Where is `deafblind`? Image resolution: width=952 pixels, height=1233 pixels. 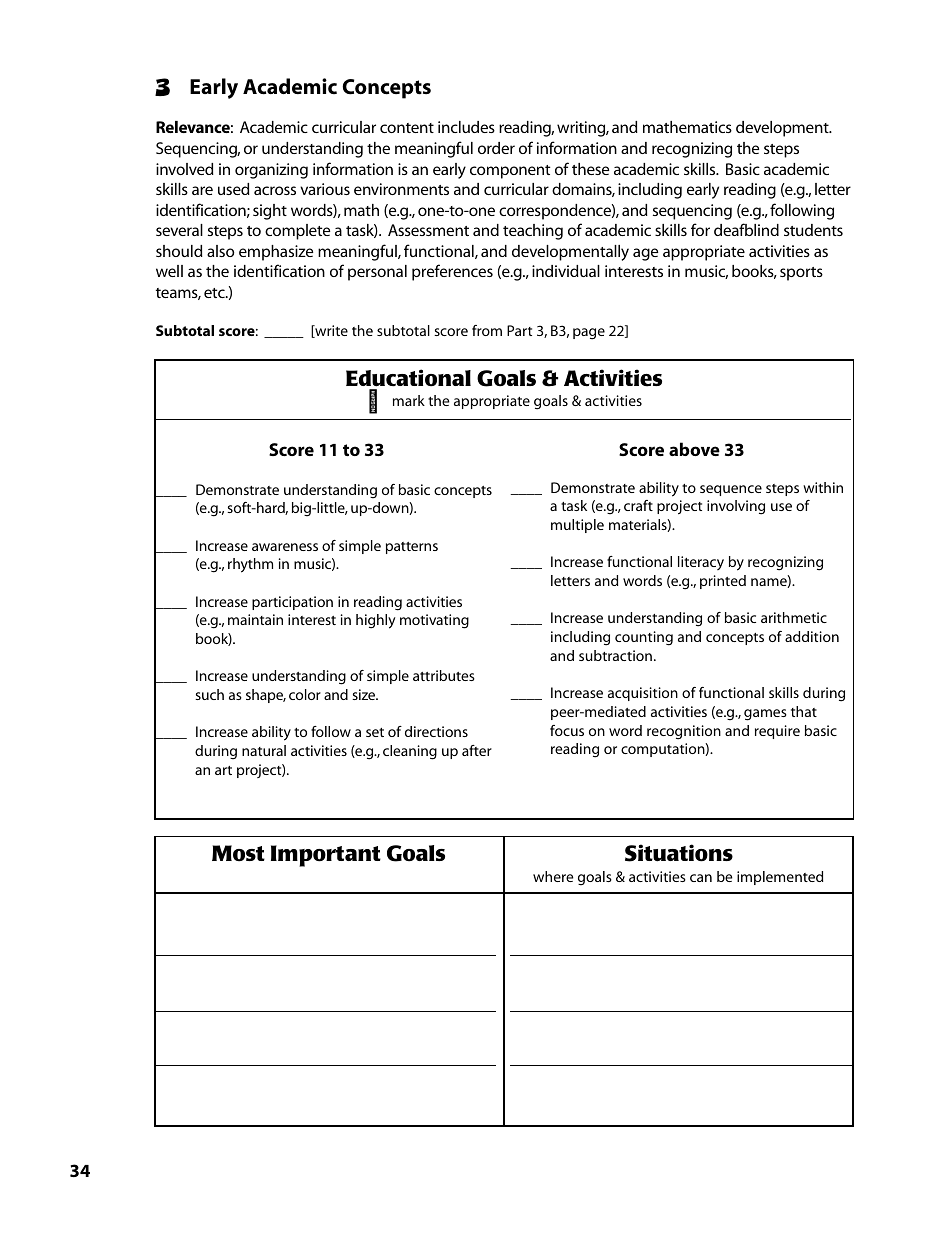
deafblind is located at coordinates (746, 229).
